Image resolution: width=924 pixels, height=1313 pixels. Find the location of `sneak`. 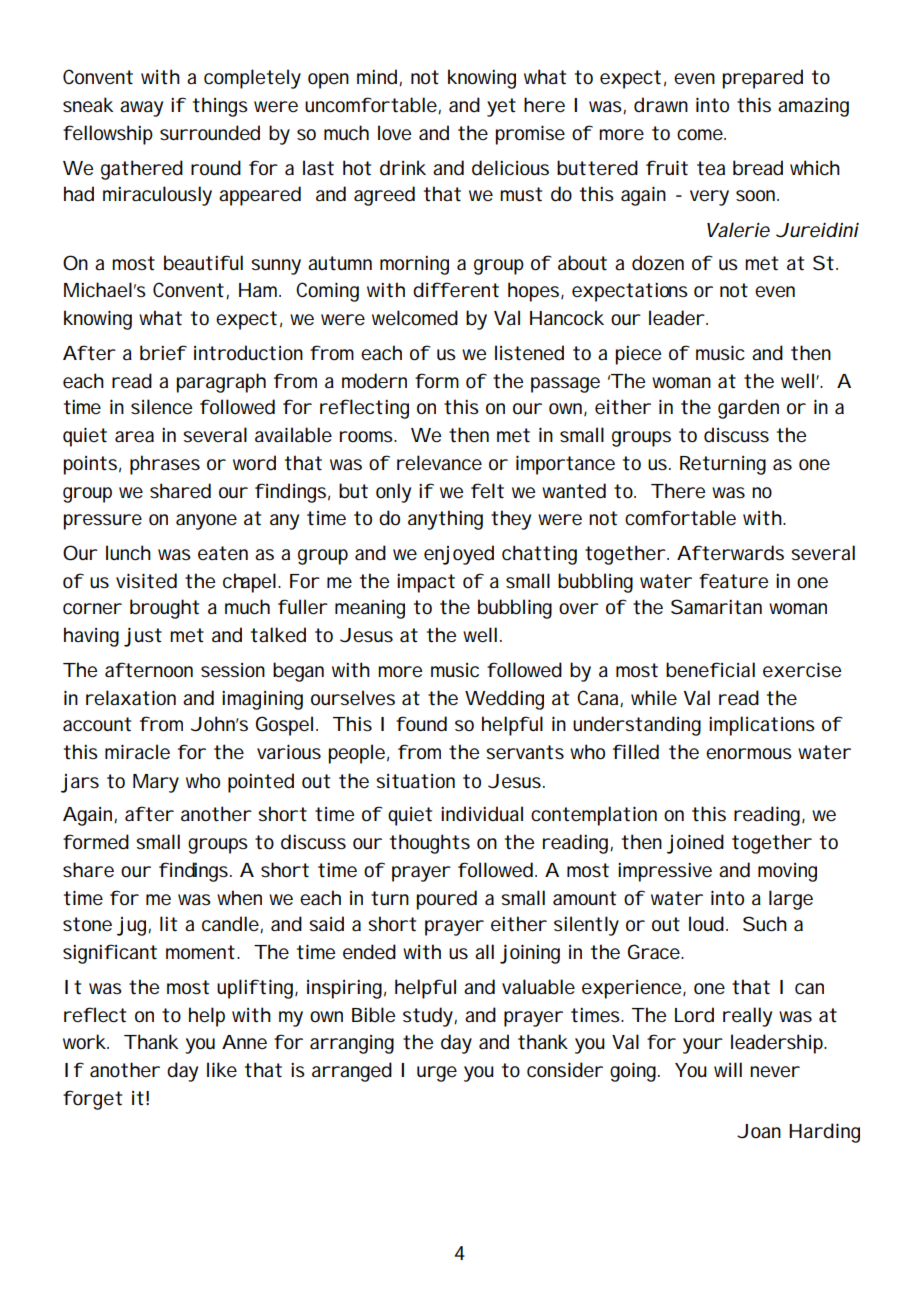

sneak is located at coordinates (88, 105).
